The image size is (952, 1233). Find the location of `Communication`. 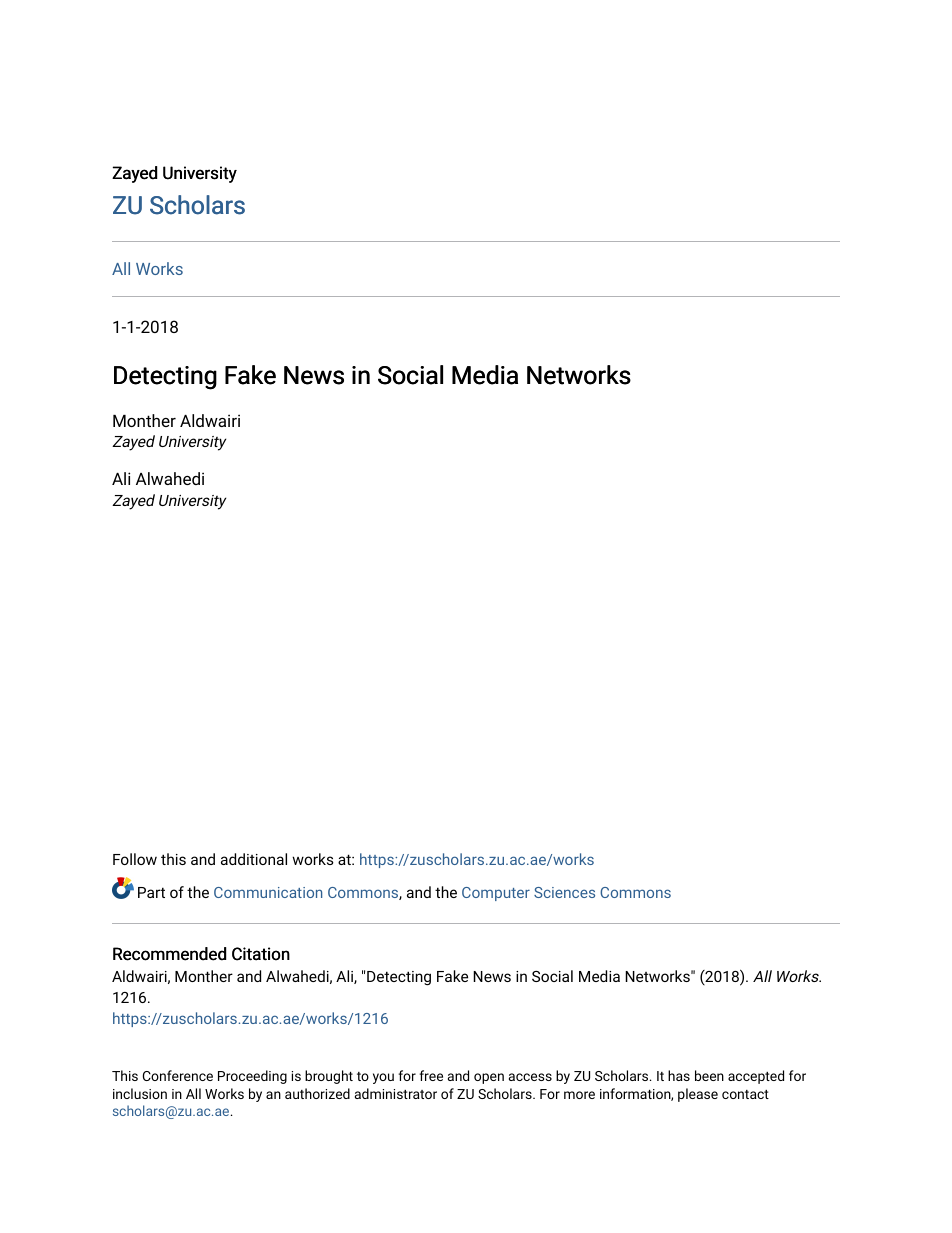

Communication is located at coordinates (268, 892).
